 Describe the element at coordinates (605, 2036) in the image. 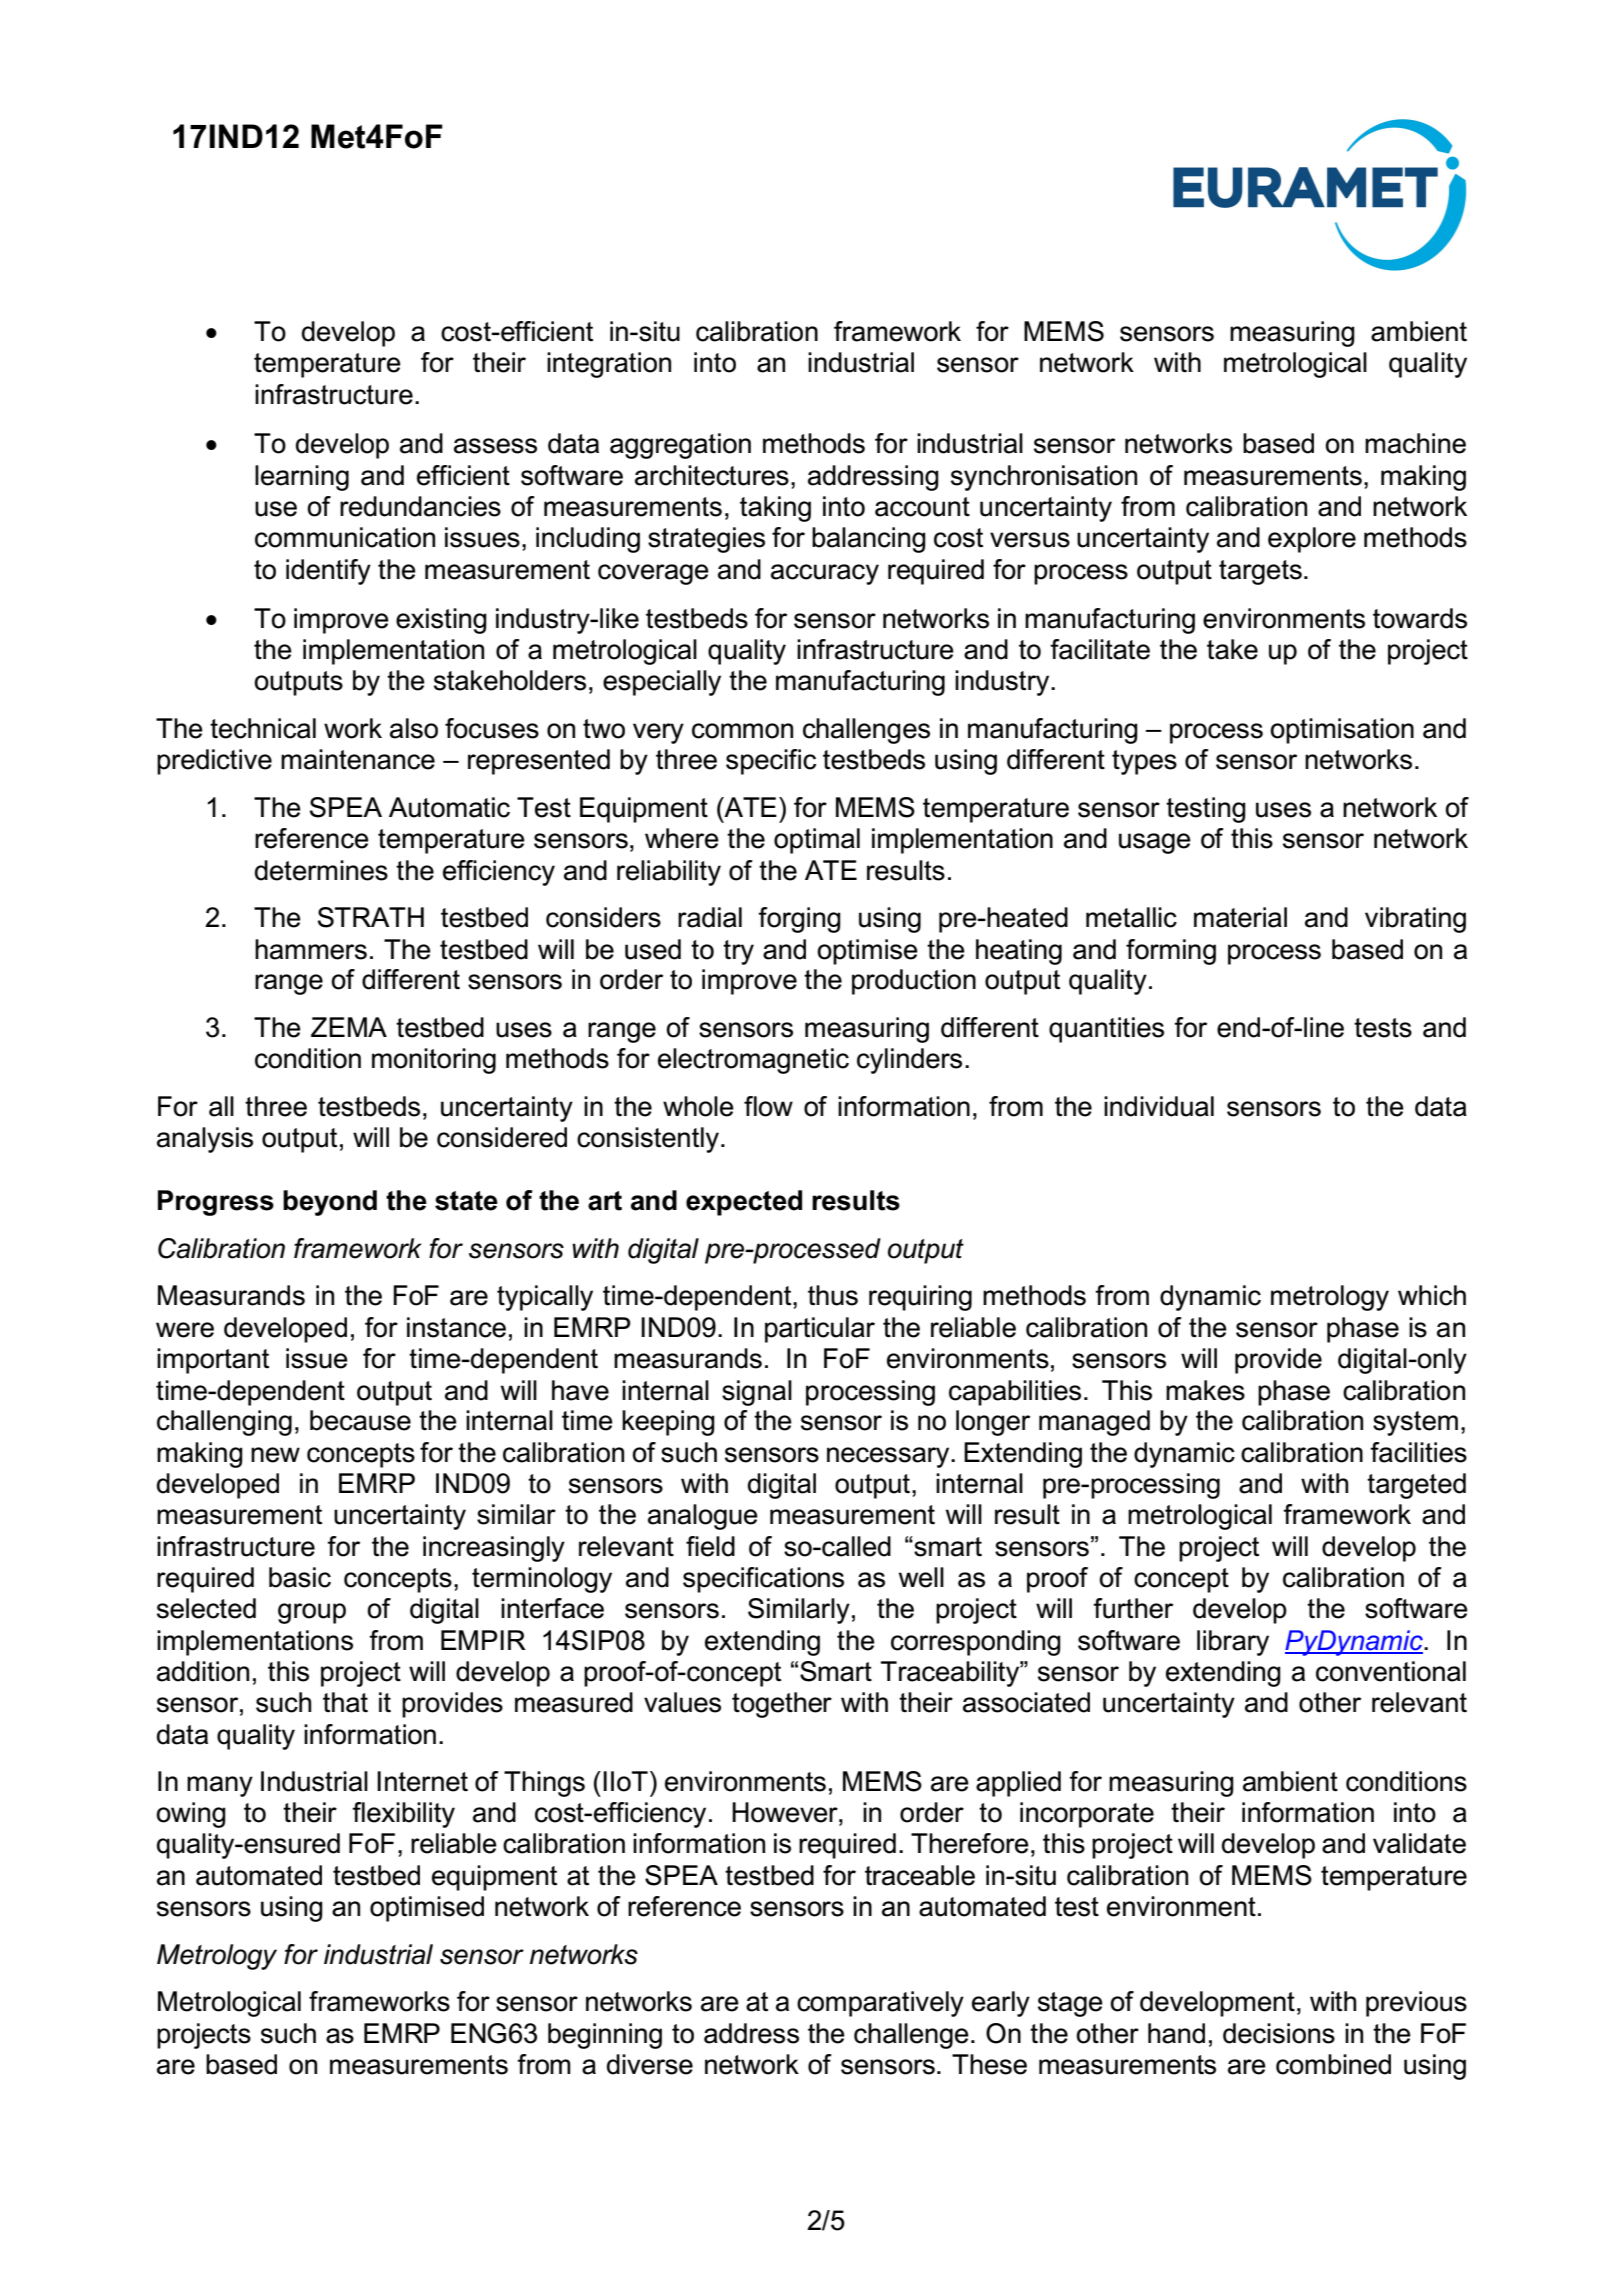

I see `beginning` at that location.
